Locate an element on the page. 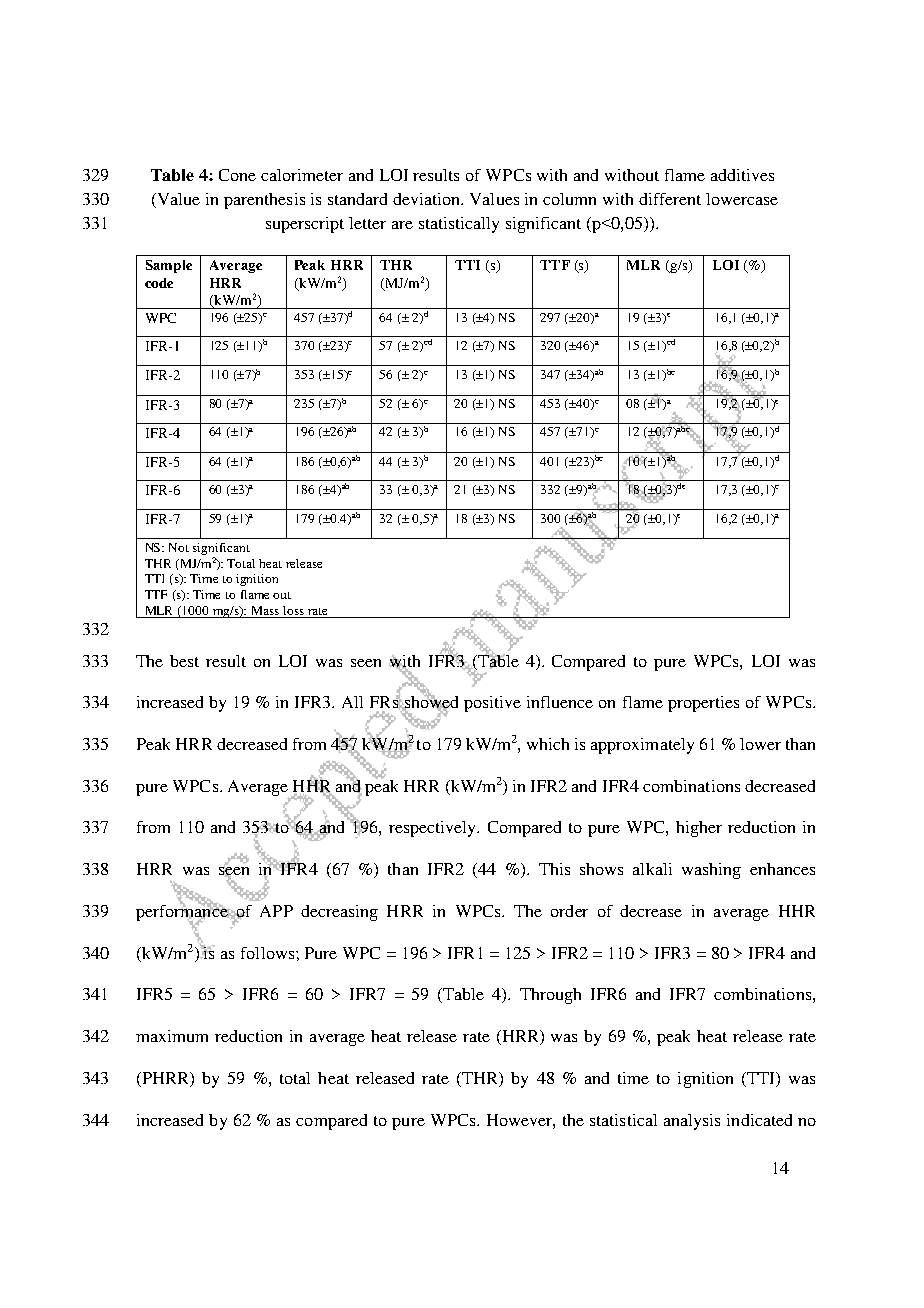 Image resolution: width=924 pixels, height=1308 pixels. best is located at coordinates (184, 661).
